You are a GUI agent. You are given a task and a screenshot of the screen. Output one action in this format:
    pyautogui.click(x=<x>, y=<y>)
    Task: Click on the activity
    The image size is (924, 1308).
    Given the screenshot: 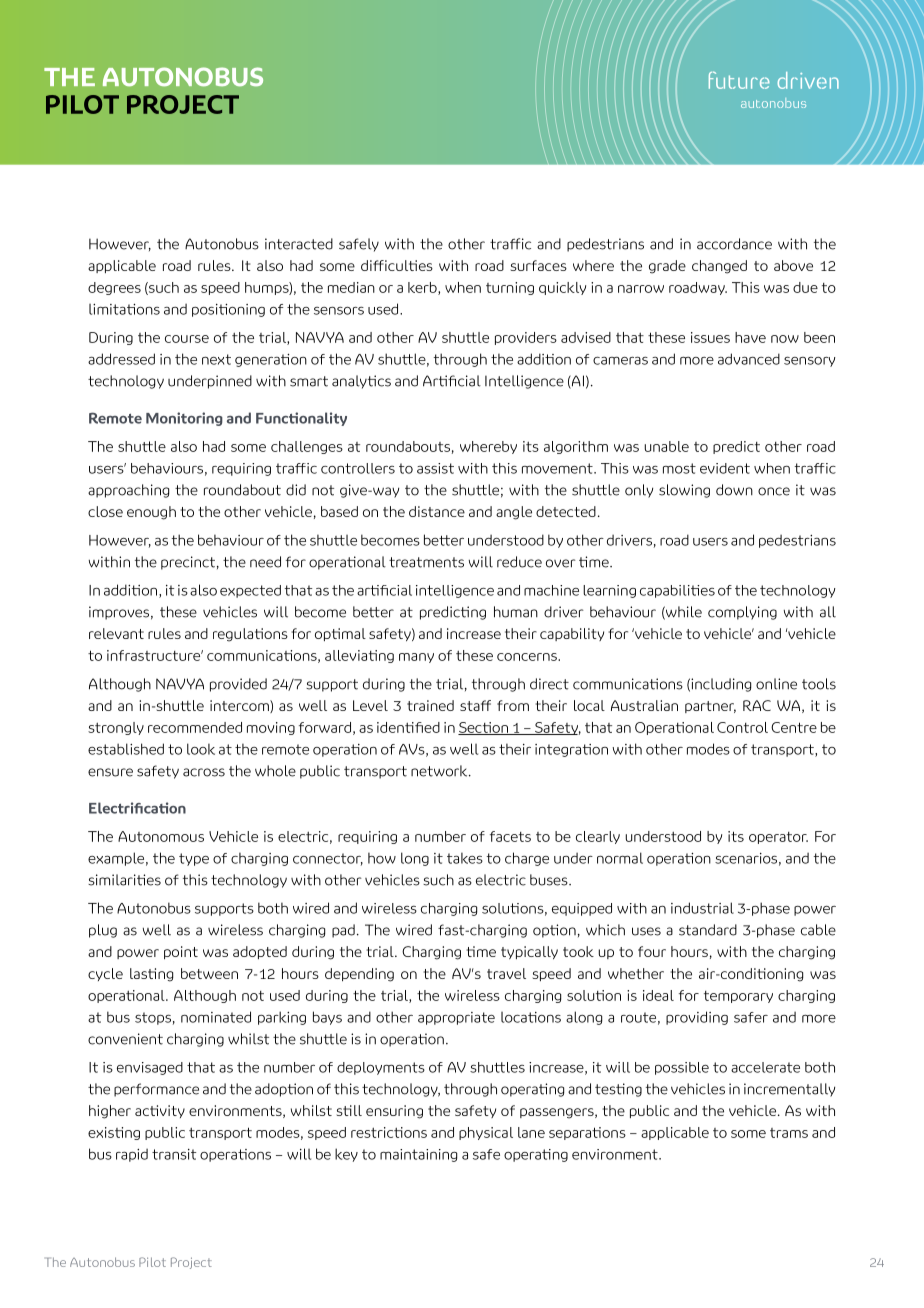 What is the action you would take?
    pyautogui.click(x=160, y=1111)
